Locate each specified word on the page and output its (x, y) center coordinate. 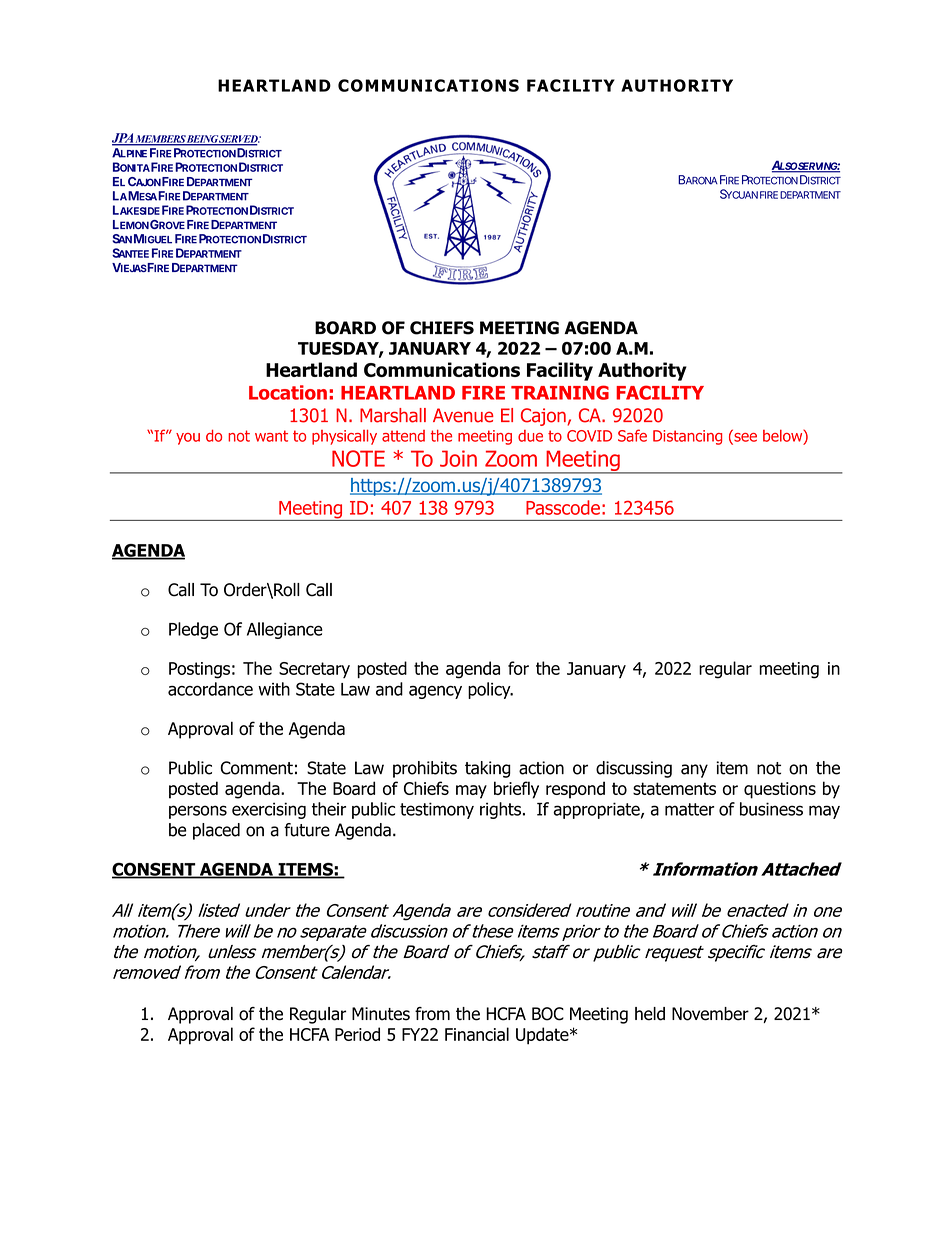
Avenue (463, 415)
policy (490, 690)
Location (288, 392)
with (274, 689)
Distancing (687, 437)
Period (357, 1034)
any (694, 771)
